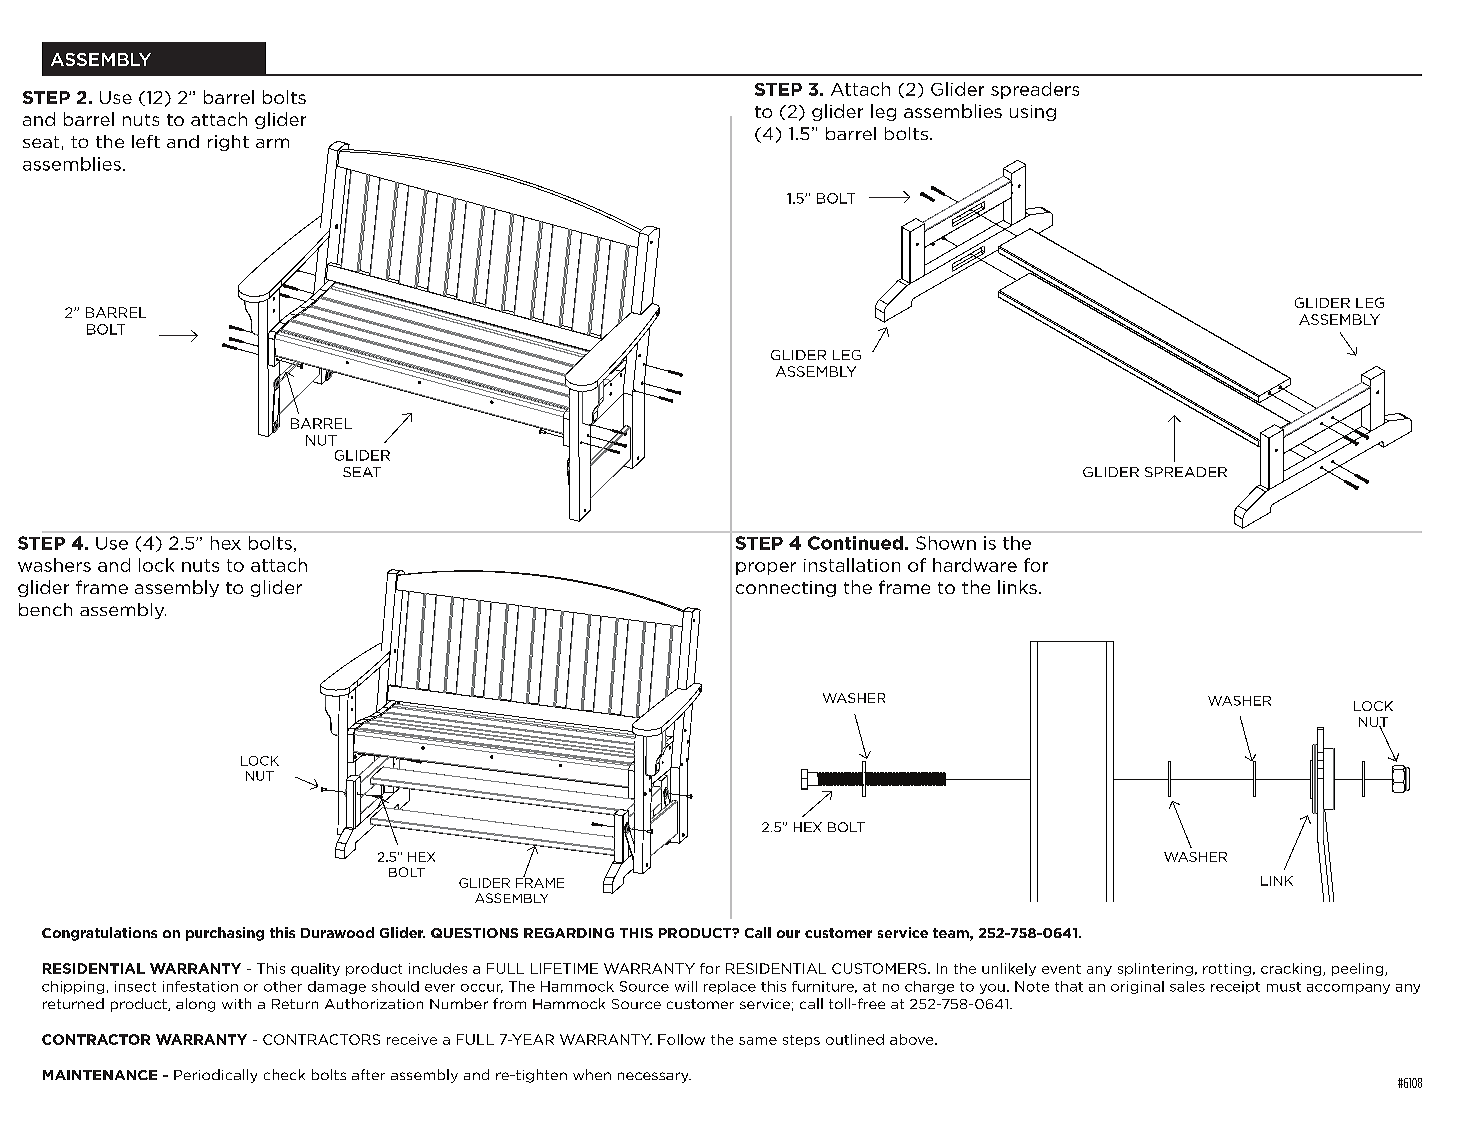 Image resolution: width=1464 pixels, height=1131 pixels. What do you see at coordinates (228, 143) in the document?
I see `right` at bounding box center [228, 143].
